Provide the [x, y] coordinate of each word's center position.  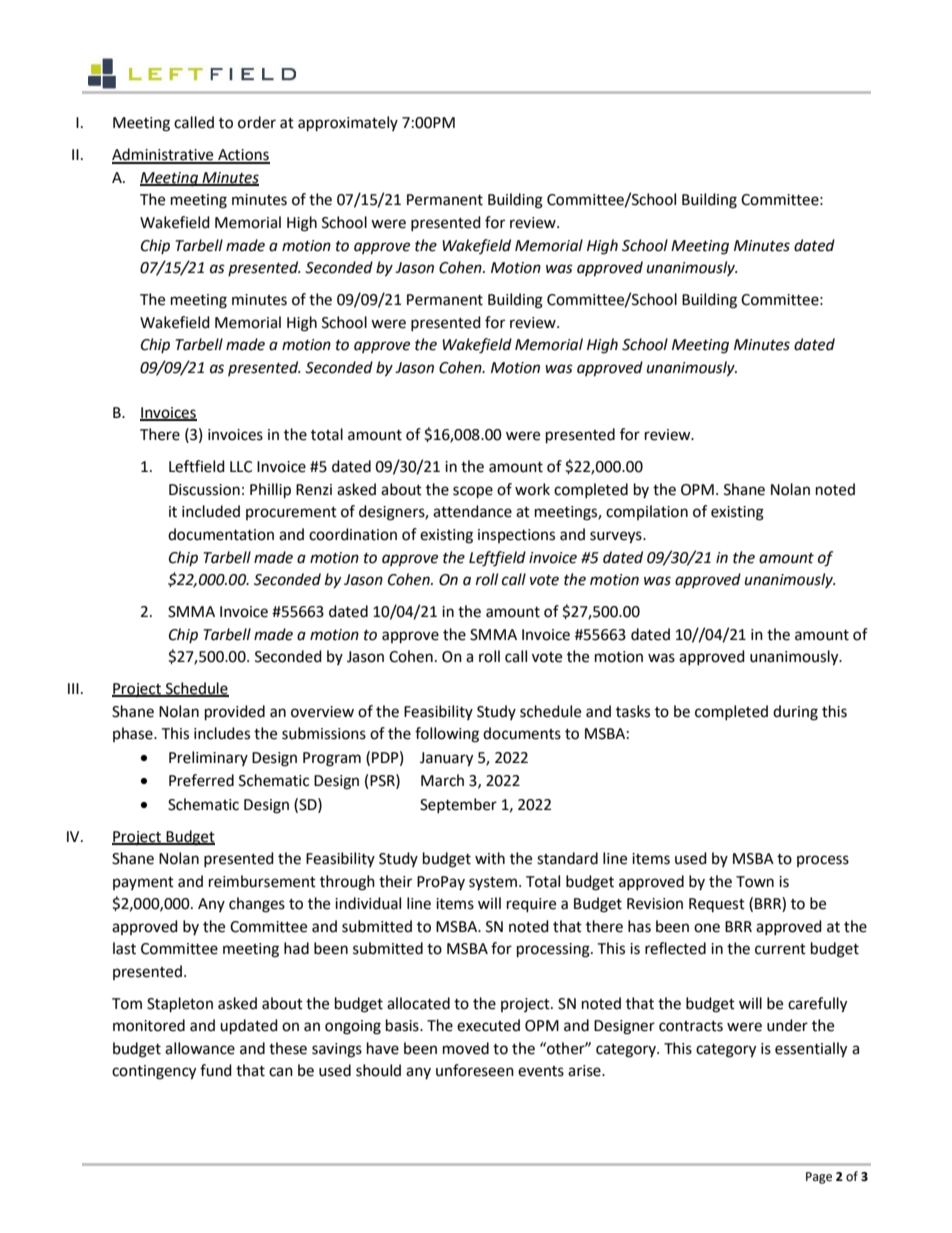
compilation [647, 512]
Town [755, 882]
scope [473, 492]
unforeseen [475, 1070]
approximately [348, 124]
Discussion [204, 490]
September [458, 805]
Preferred [201, 780]
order [257, 122]
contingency [154, 1072]
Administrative [164, 155]
